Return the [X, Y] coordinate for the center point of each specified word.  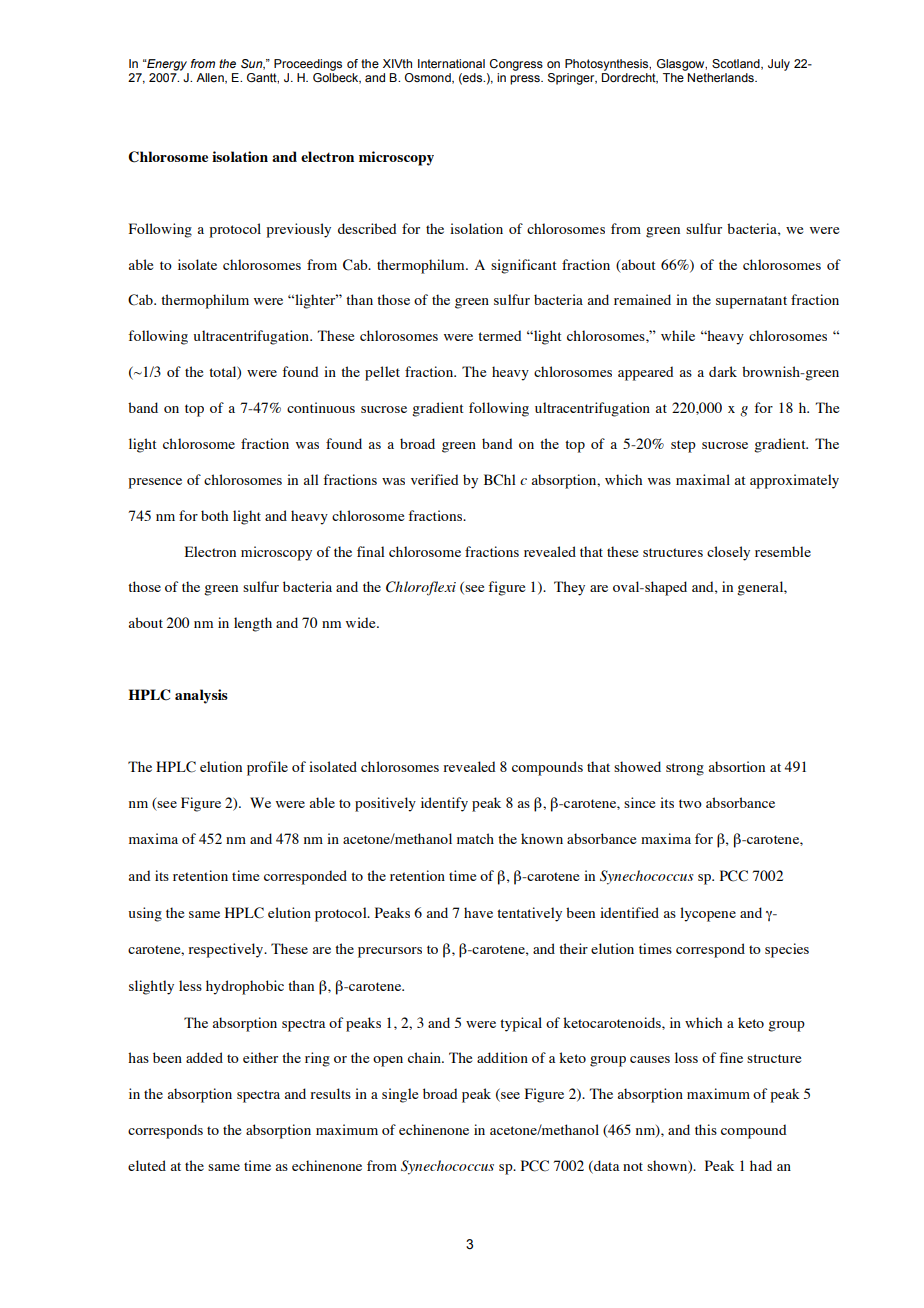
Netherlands [721, 76]
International [451, 63]
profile [267, 768]
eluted [147, 1165]
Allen [211, 78]
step [683, 446]
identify [444, 804]
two [690, 803]
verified [435, 479]
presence [155, 483]
